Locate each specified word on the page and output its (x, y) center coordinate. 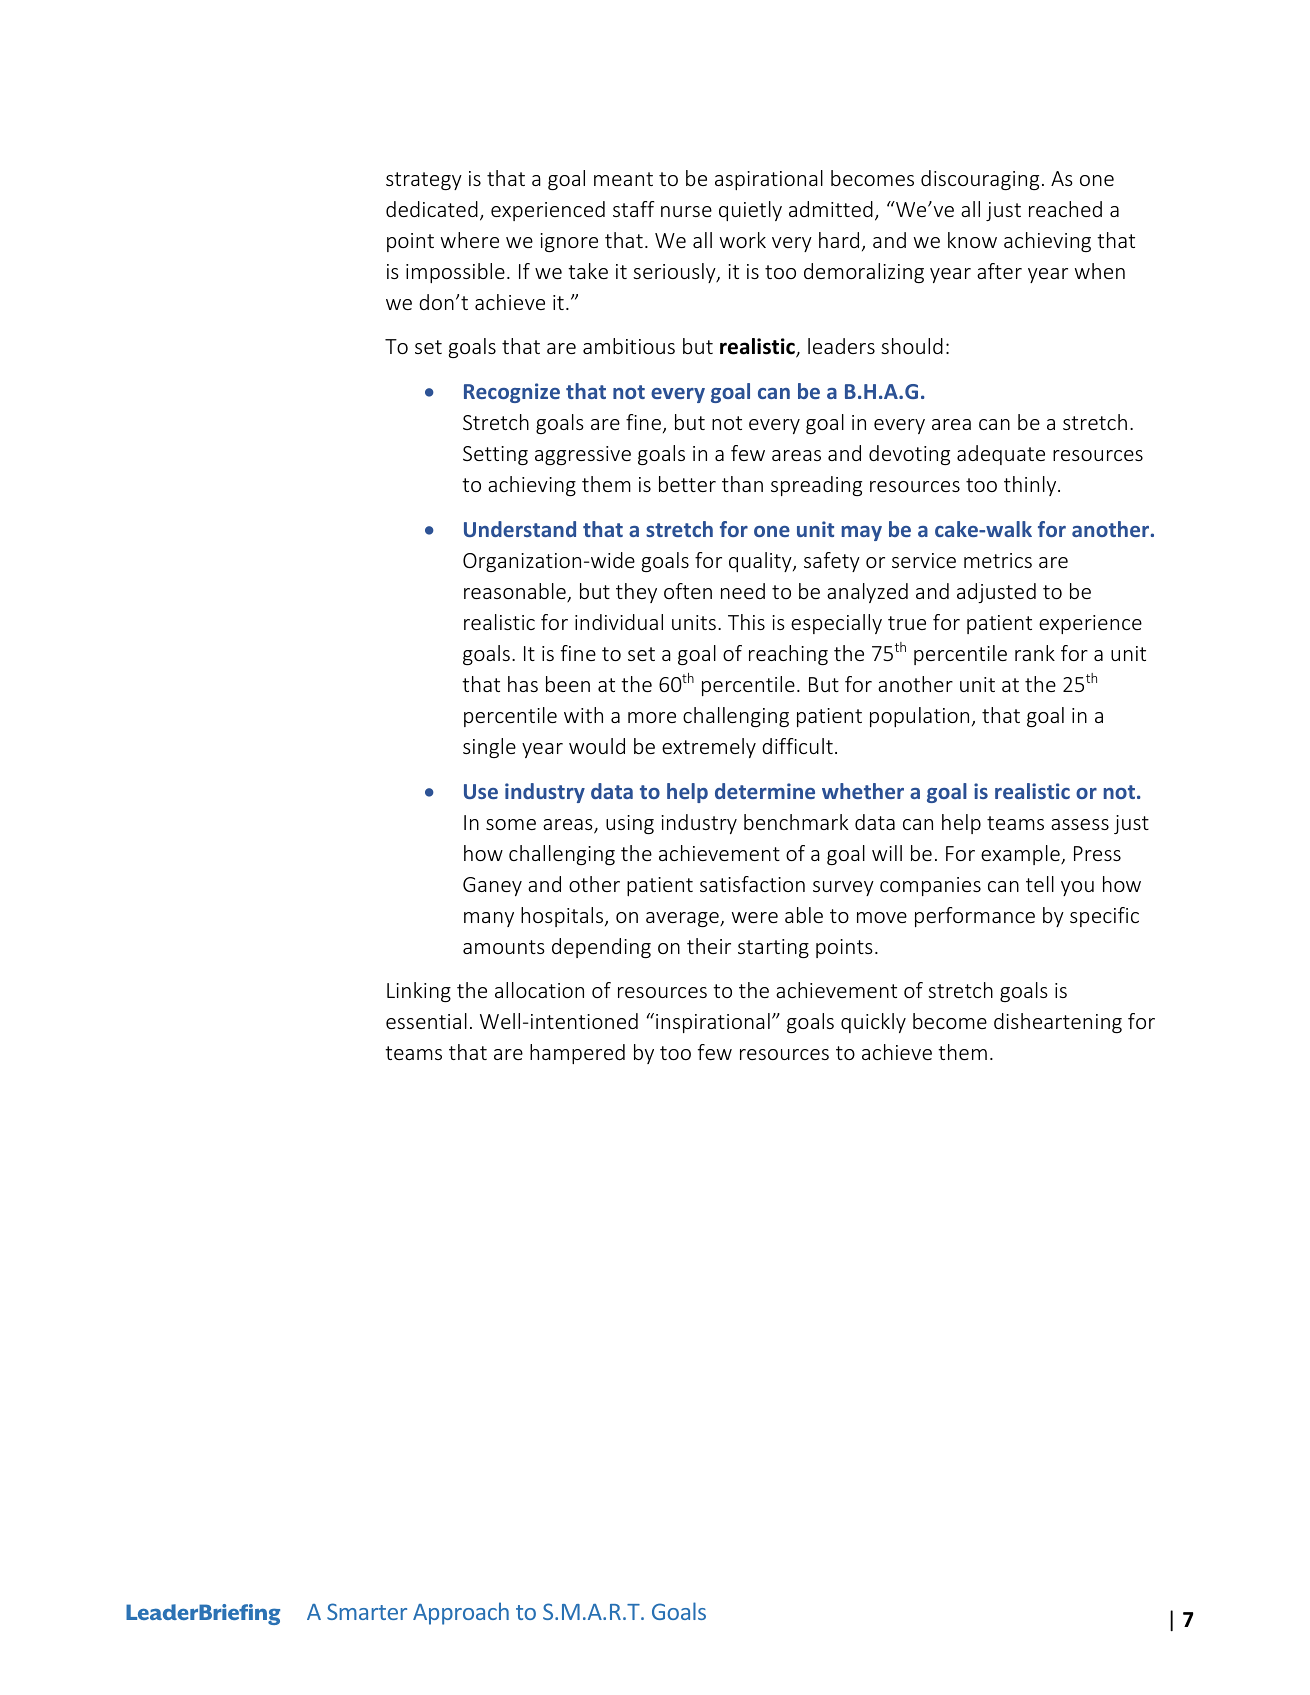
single (489, 748)
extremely (709, 748)
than (742, 484)
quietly (750, 211)
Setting (495, 455)
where (470, 240)
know (972, 240)
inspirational (713, 1023)
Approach (461, 1613)
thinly (1031, 486)
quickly (873, 1023)
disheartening (1058, 1023)
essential (426, 1021)
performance (975, 917)
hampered (577, 1054)
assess (1080, 824)
